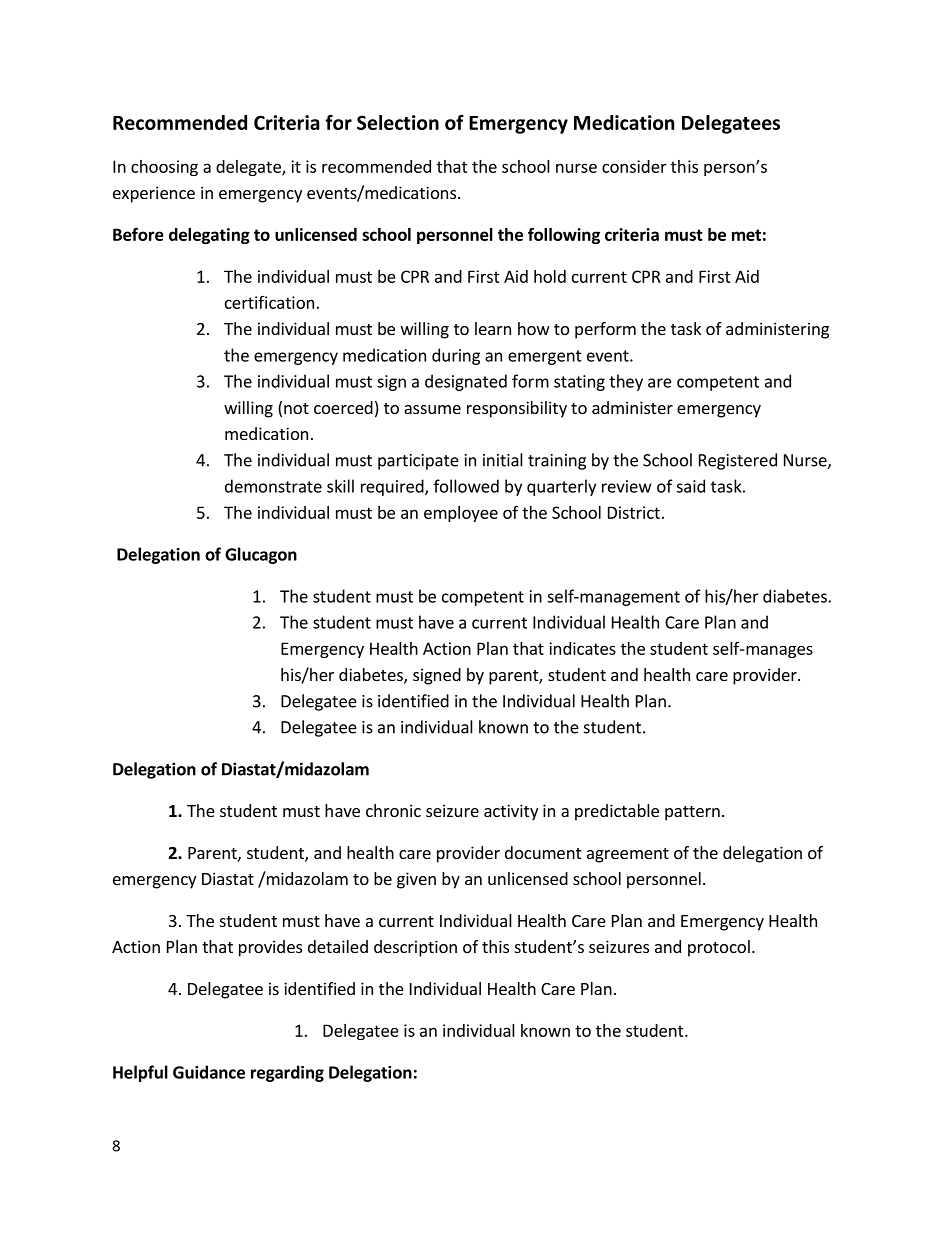  What do you see at coordinates (393, 810) in the page?
I see `chronic` at bounding box center [393, 810].
